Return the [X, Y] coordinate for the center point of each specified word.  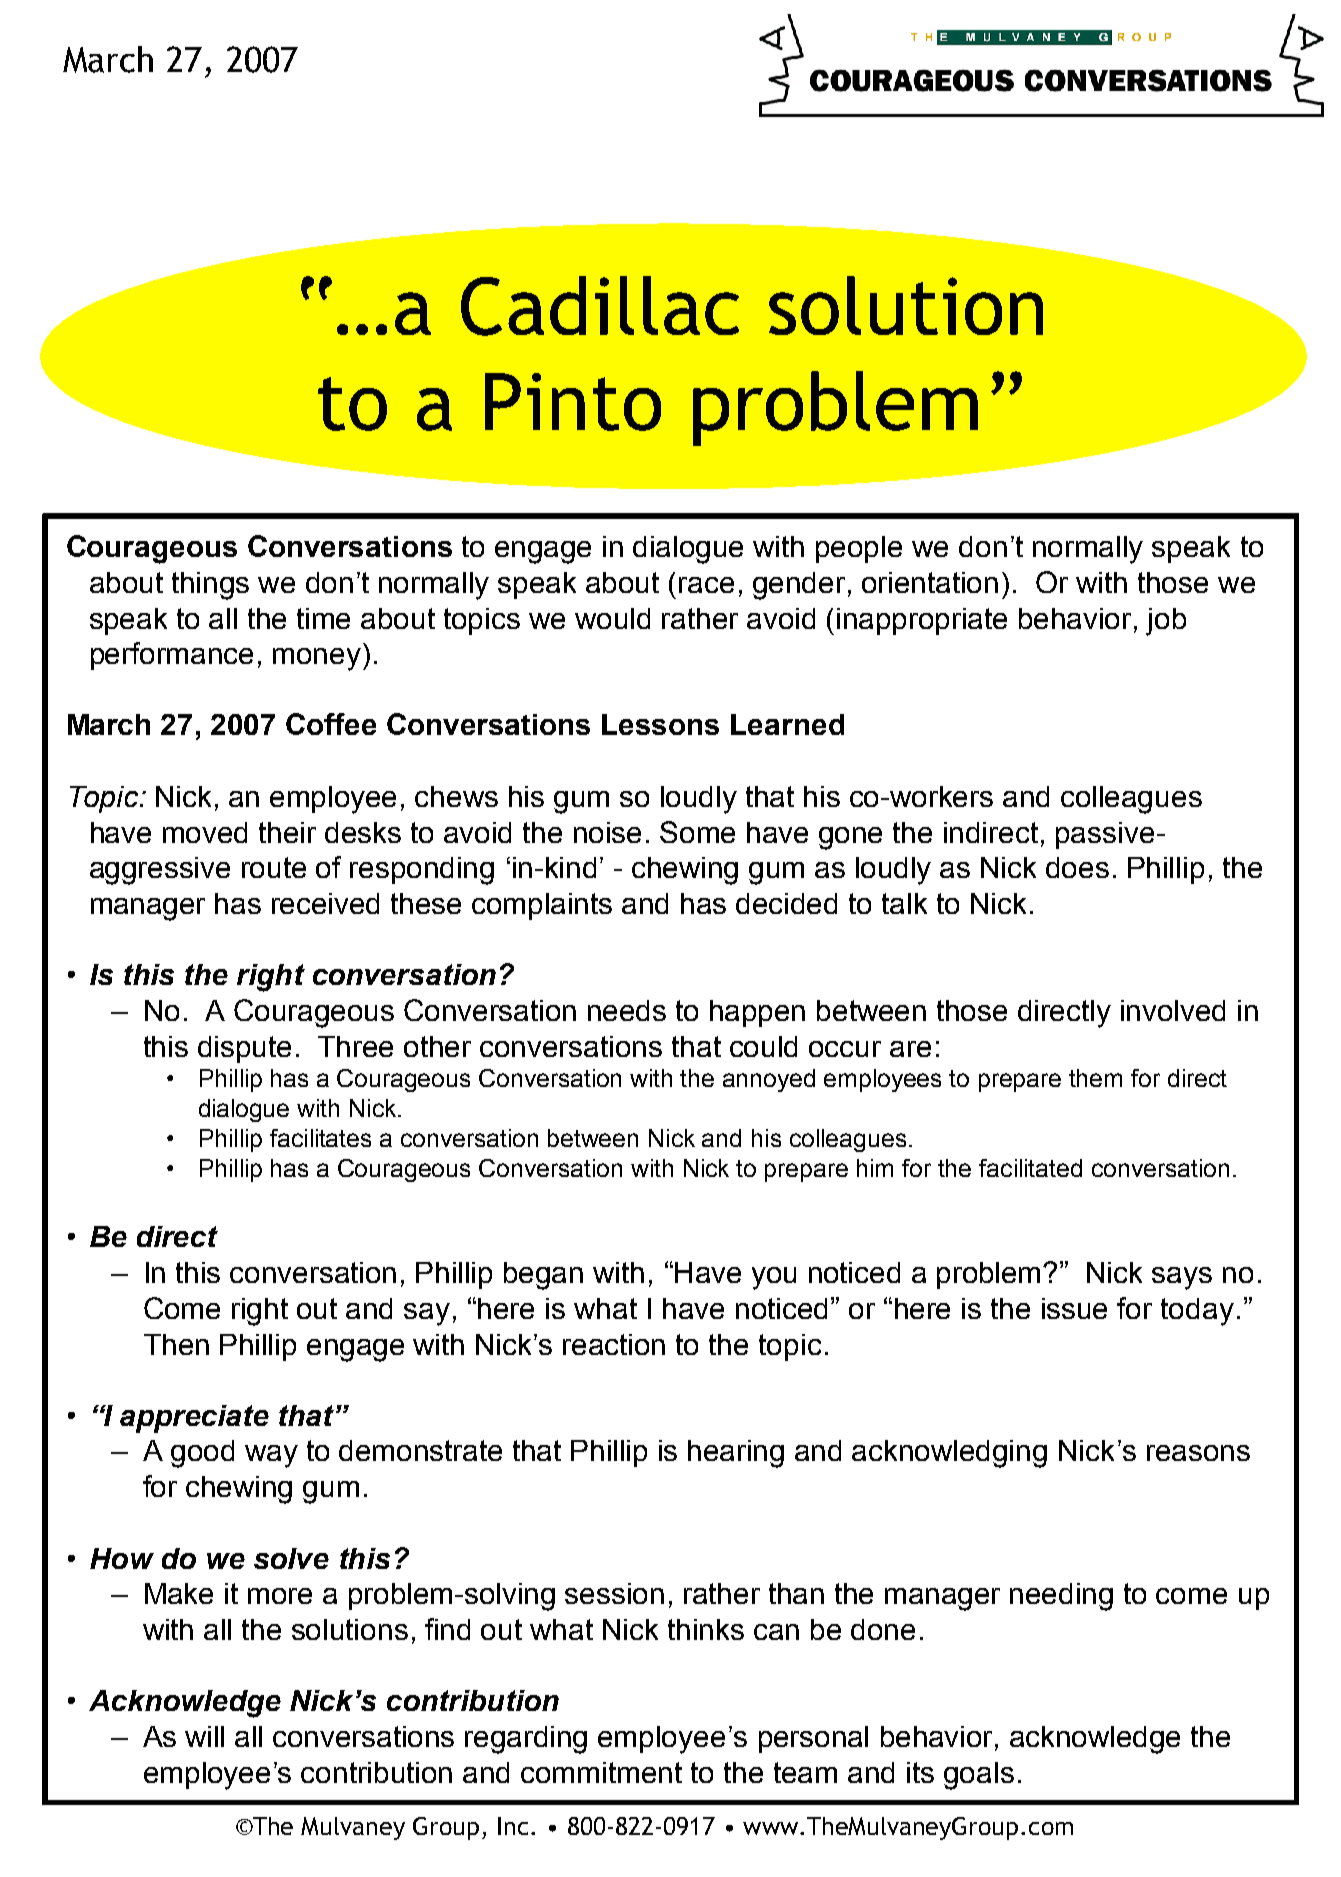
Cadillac [600, 306]
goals [979, 1776]
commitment [601, 1772]
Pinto [573, 402]
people [859, 549]
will [204, 1736]
